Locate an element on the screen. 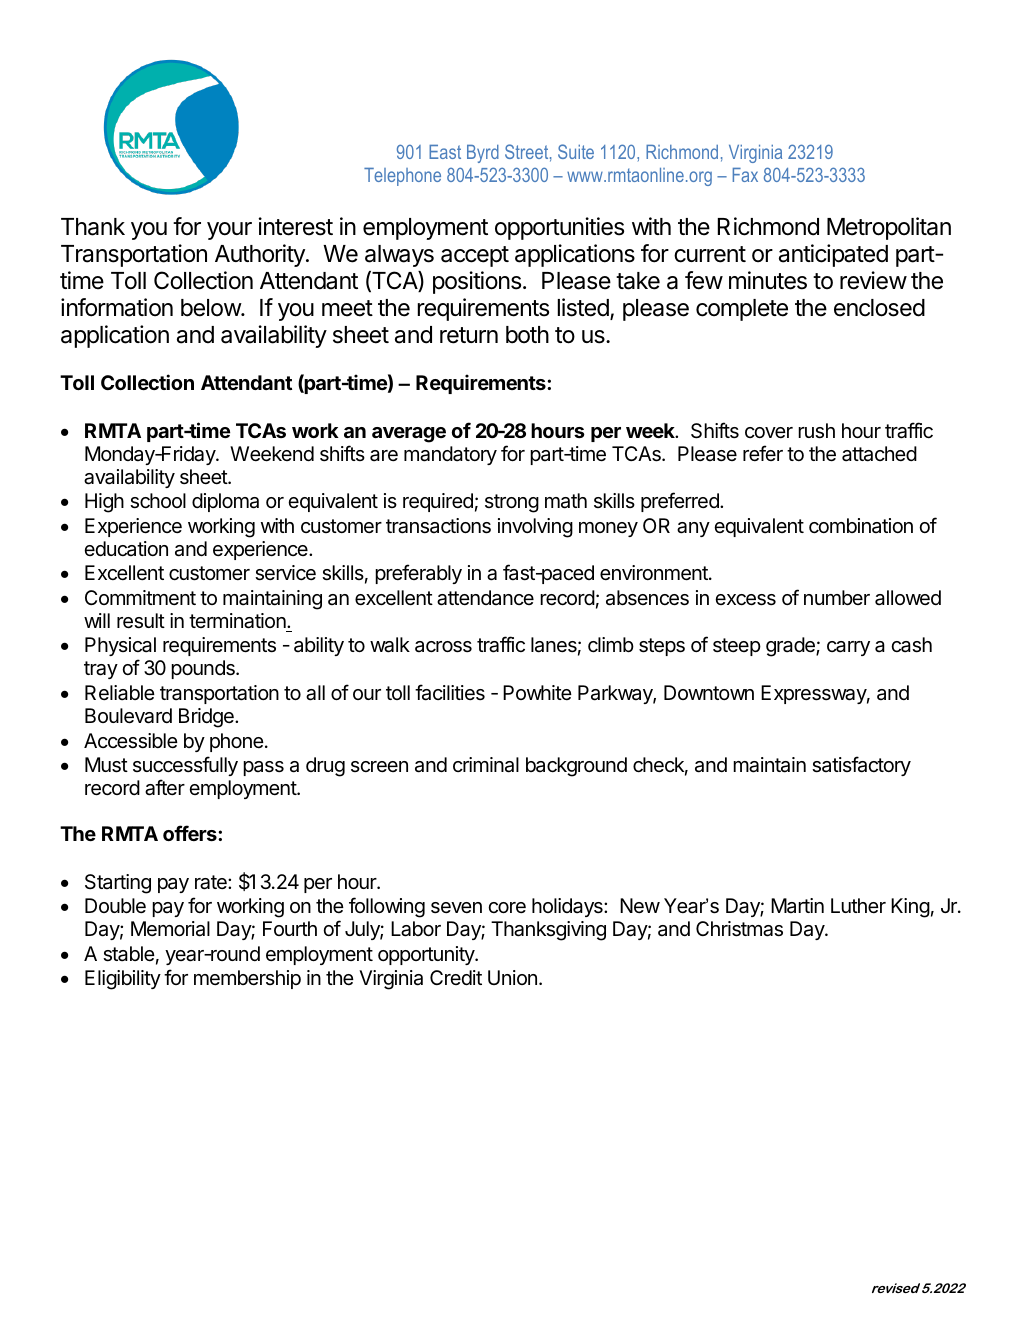 The height and width of the screenshot is (1326, 1024). grade is located at coordinates (791, 647).
